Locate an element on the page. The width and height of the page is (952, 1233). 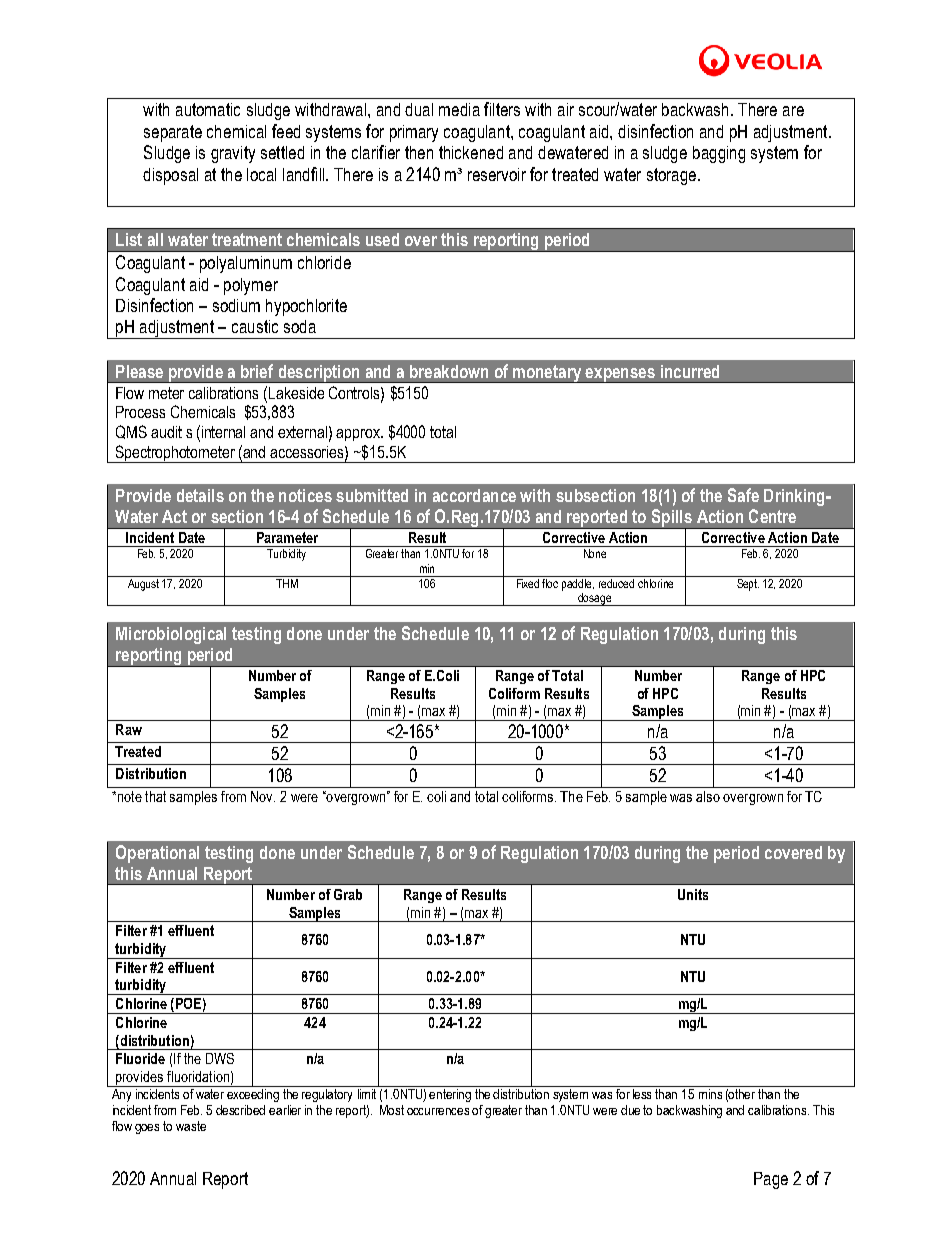
occurrences is located at coordinates (438, 1111).
